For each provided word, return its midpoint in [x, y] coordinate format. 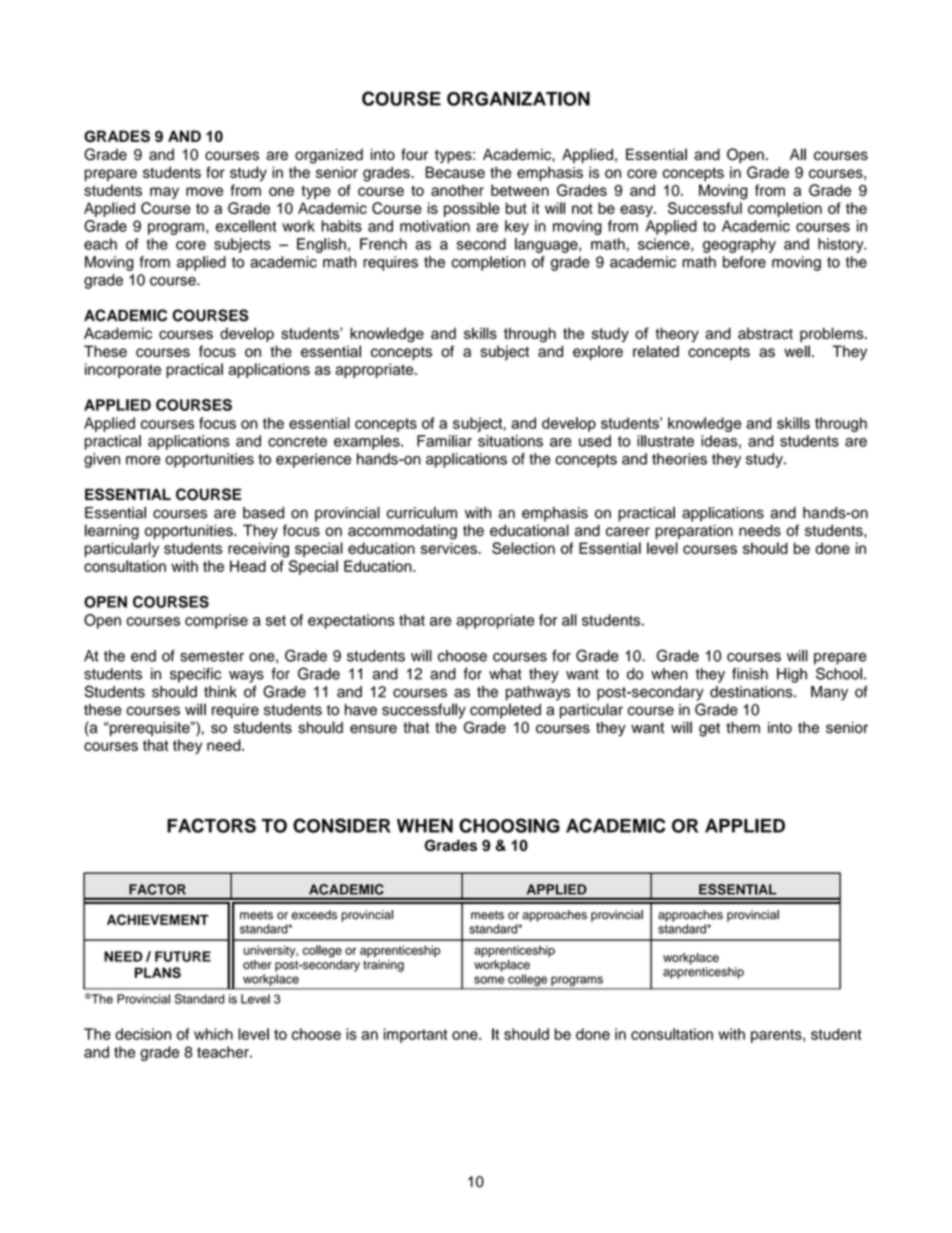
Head [248, 566]
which [213, 1034]
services [450, 548]
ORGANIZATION [518, 99]
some [489, 980]
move [204, 191]
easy [637, 211]
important [416, 1035]
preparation [694, 531]
